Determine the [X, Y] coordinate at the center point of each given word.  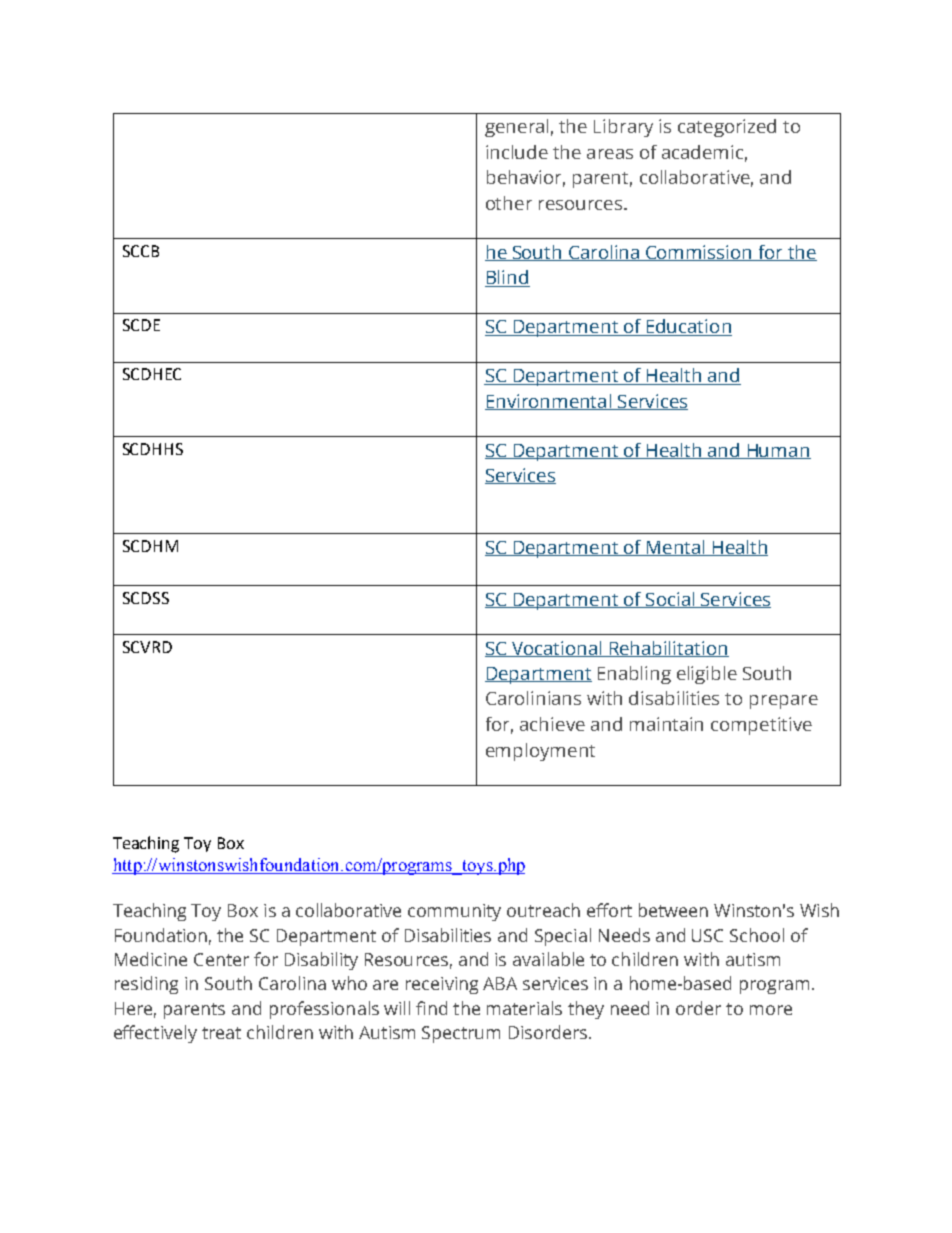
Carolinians [533, 698]
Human [778, 451]
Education [688, 327]
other [509, 203]
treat [221, 1033]
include [517, 152]
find [431, 1008]
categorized [727, 128]
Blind [507, 278]
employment [540, 752]
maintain [666, 724]
